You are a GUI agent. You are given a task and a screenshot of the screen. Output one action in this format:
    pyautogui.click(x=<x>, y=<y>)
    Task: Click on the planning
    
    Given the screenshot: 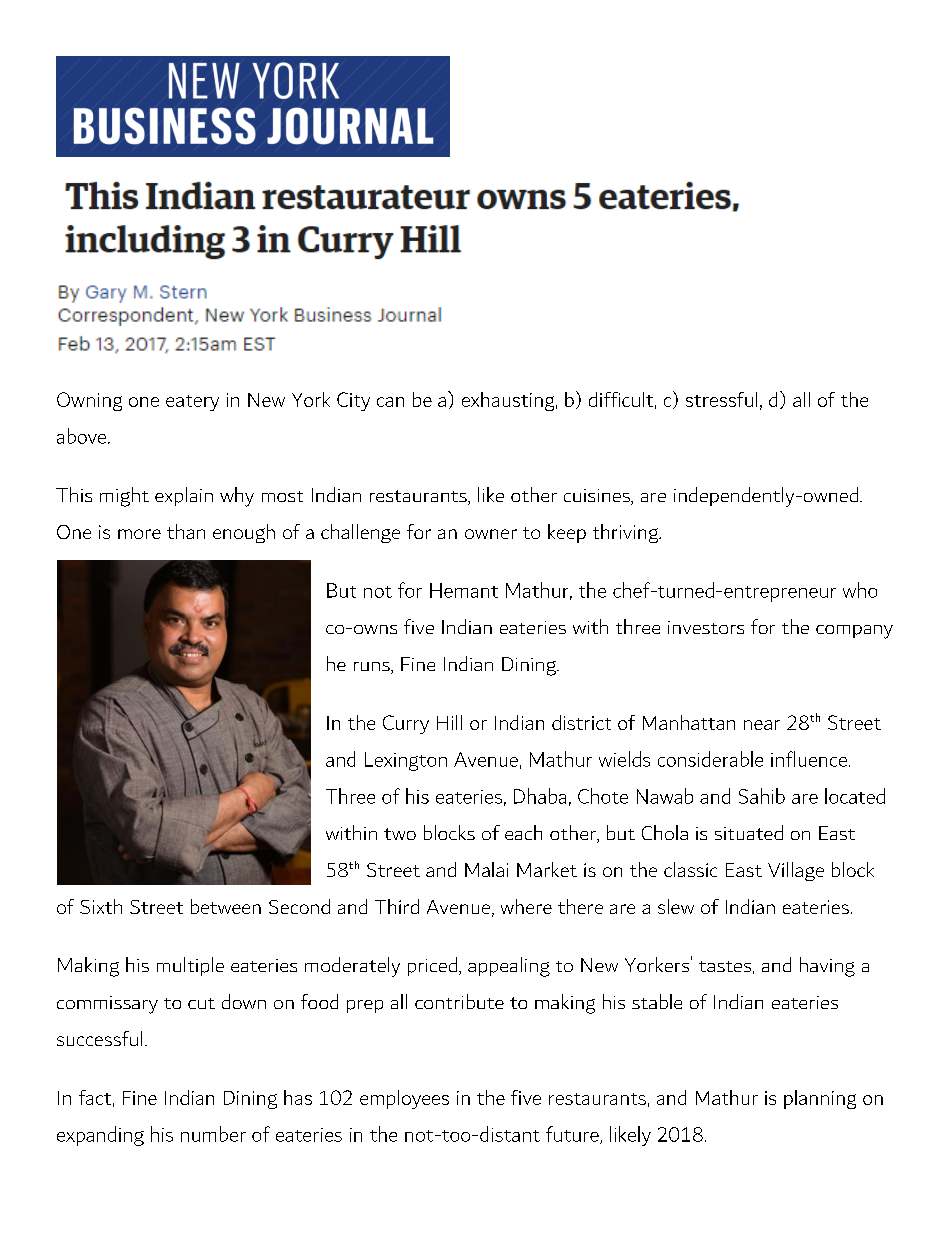 What is the action you would take?
    pyautogui.click(x=820, y=1099)
